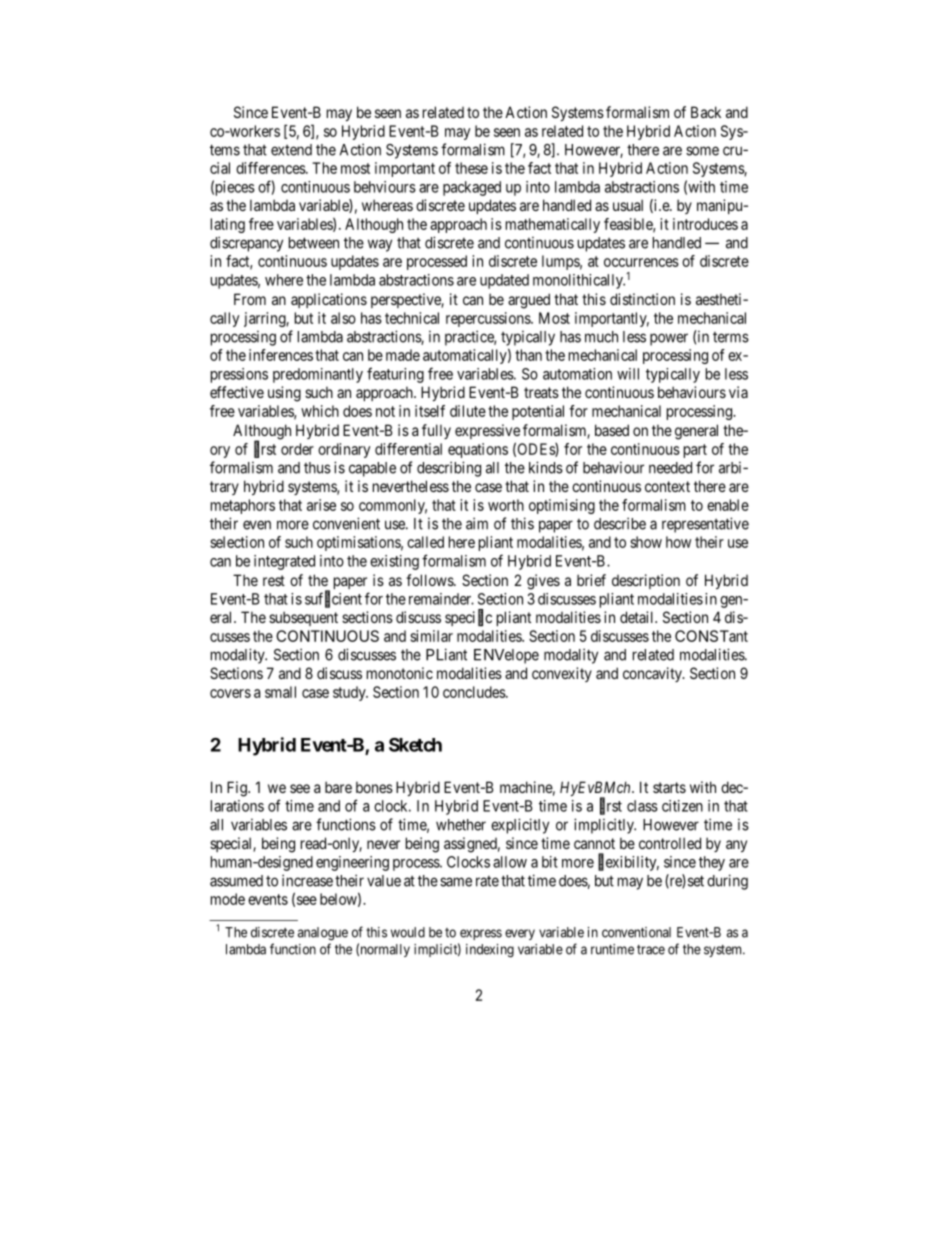 The height and width of the image is (1233, 952). What do you see at coordinates (653, 674) in the image?
I see `concavity` at bounding box center [653, 674].
